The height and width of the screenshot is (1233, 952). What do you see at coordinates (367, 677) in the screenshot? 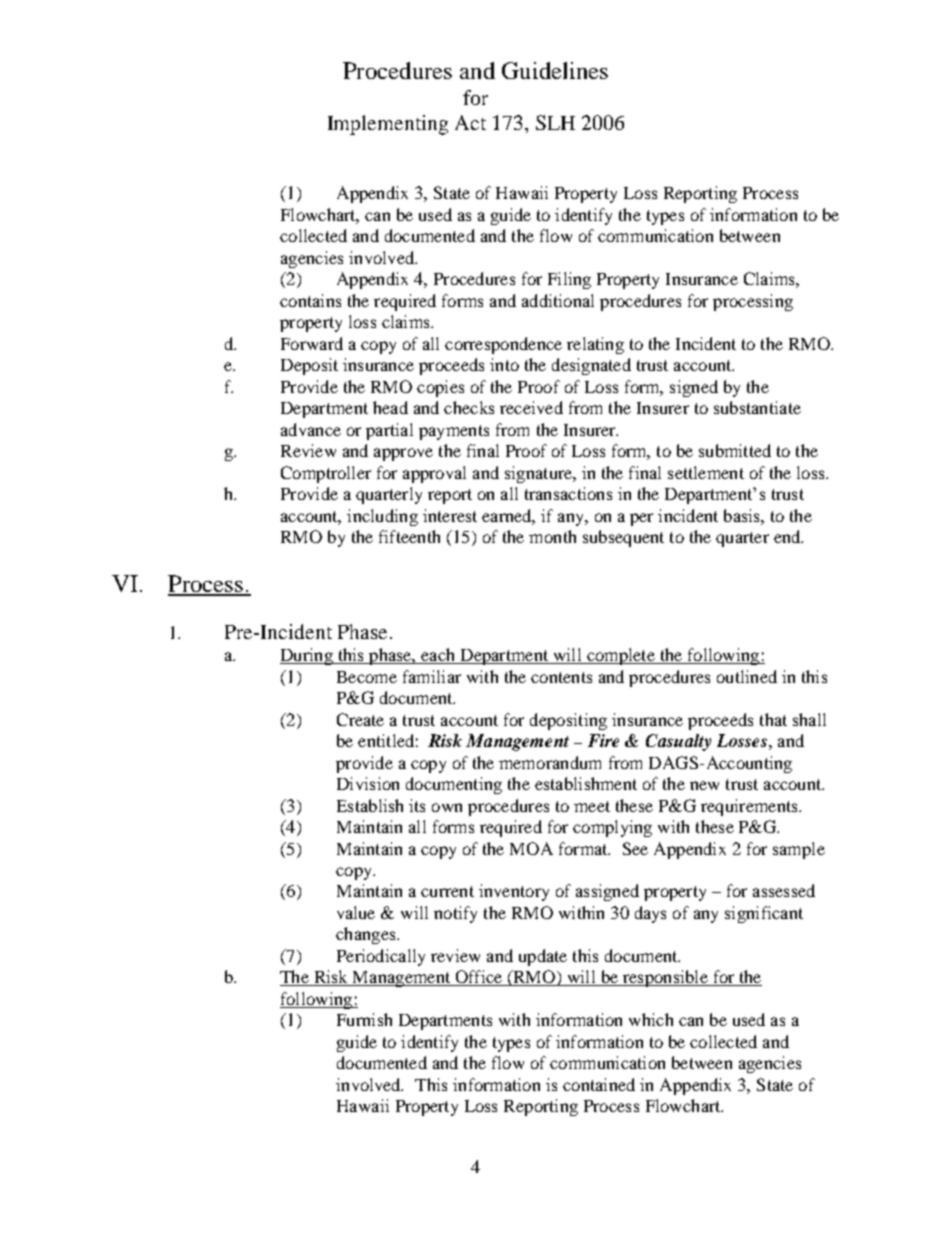
I see `Become` at bounding box center [367, 677].
